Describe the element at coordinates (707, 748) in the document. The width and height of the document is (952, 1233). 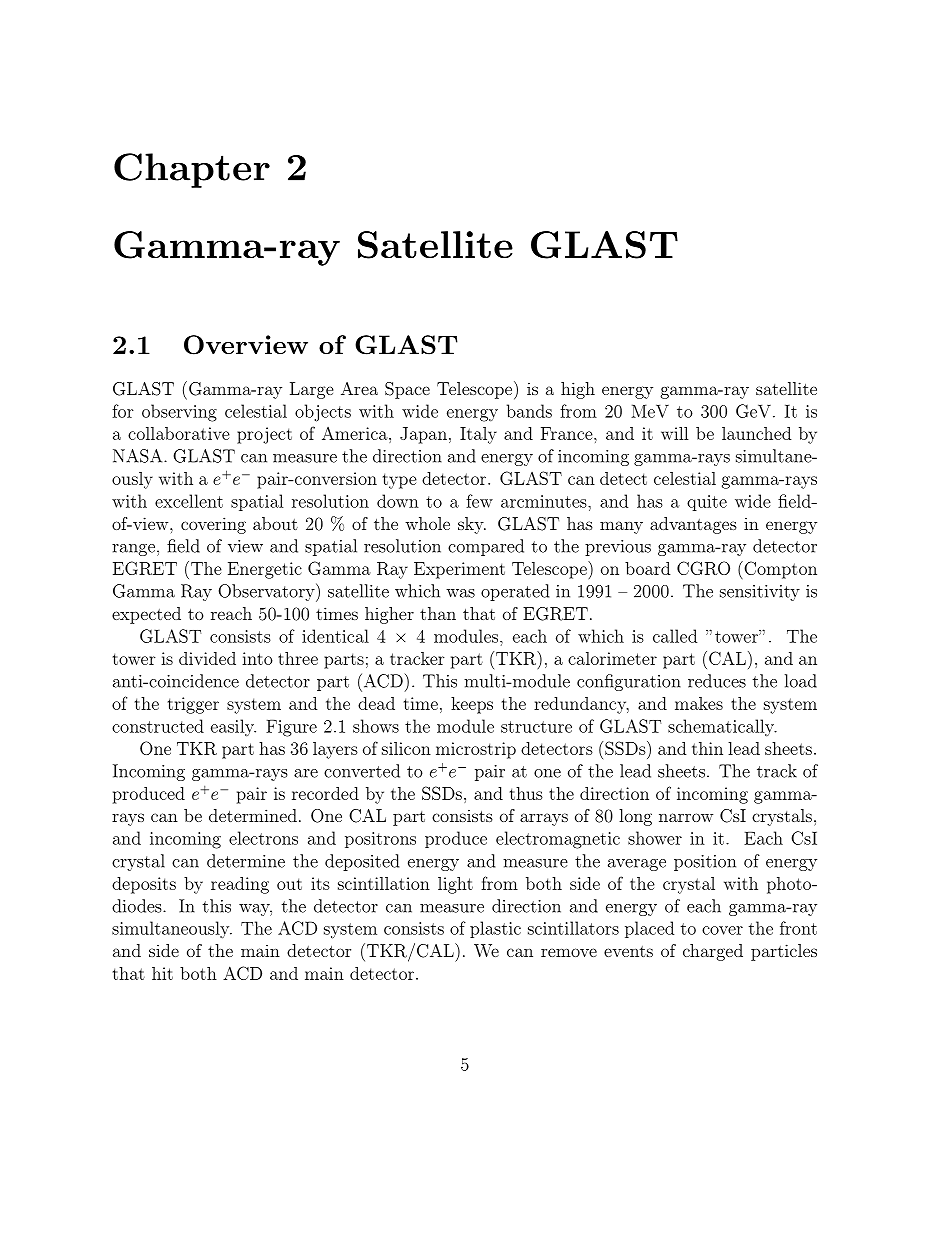
I see `thin` at that location.
